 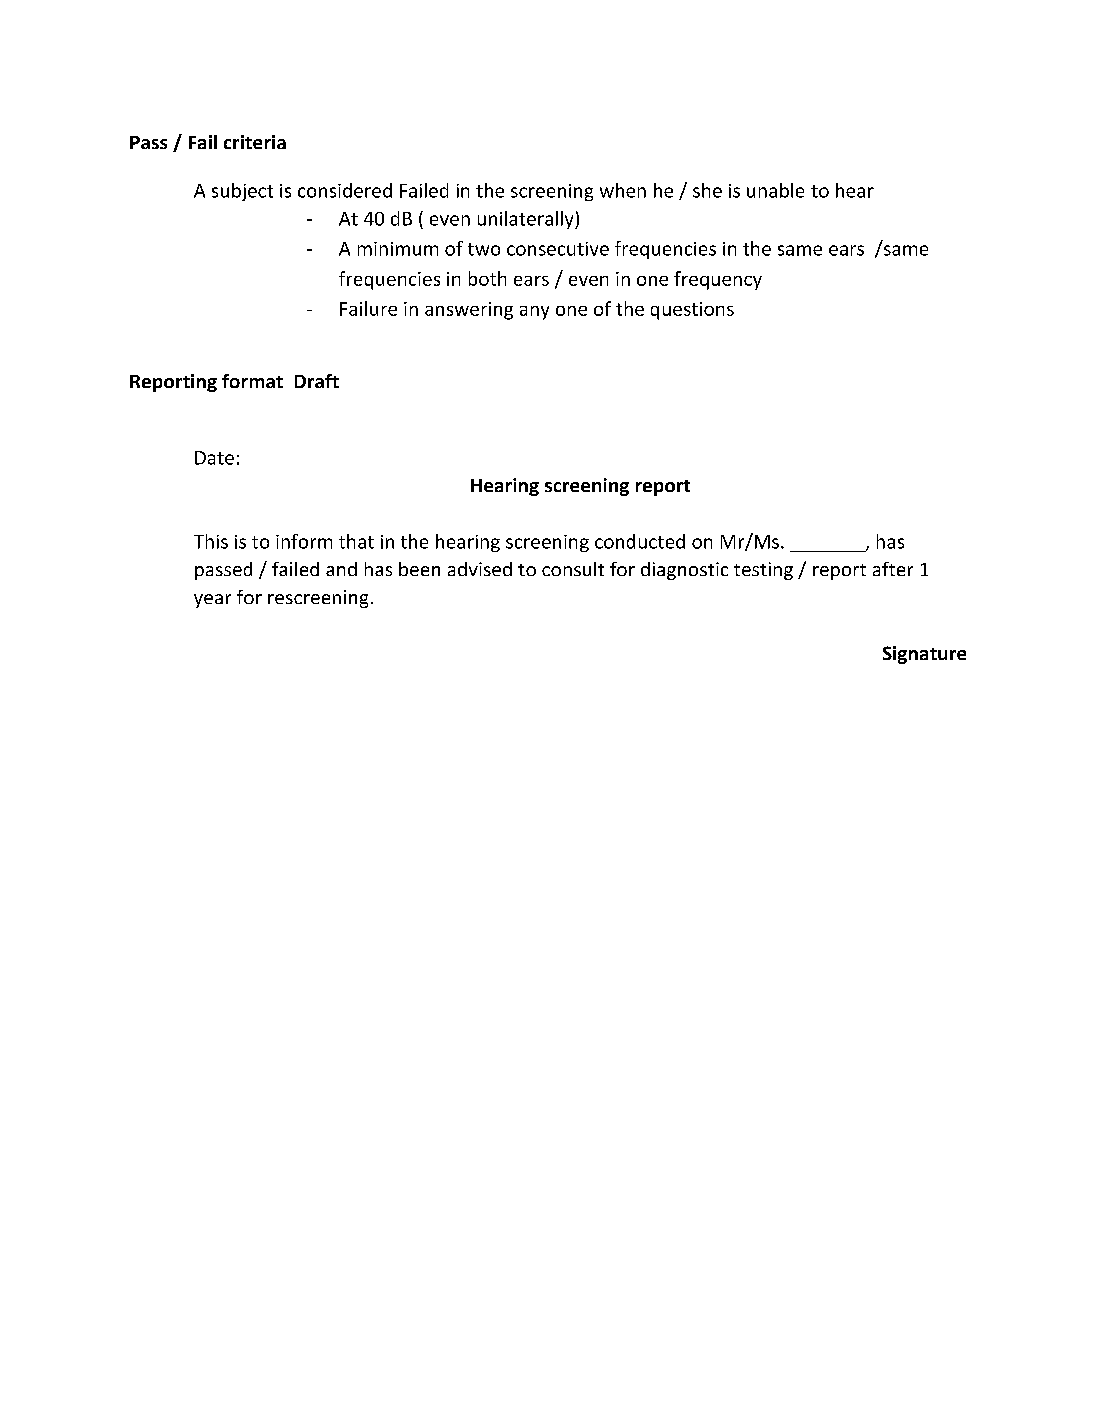 I want to click on unable, so click(x=775, y=190).
